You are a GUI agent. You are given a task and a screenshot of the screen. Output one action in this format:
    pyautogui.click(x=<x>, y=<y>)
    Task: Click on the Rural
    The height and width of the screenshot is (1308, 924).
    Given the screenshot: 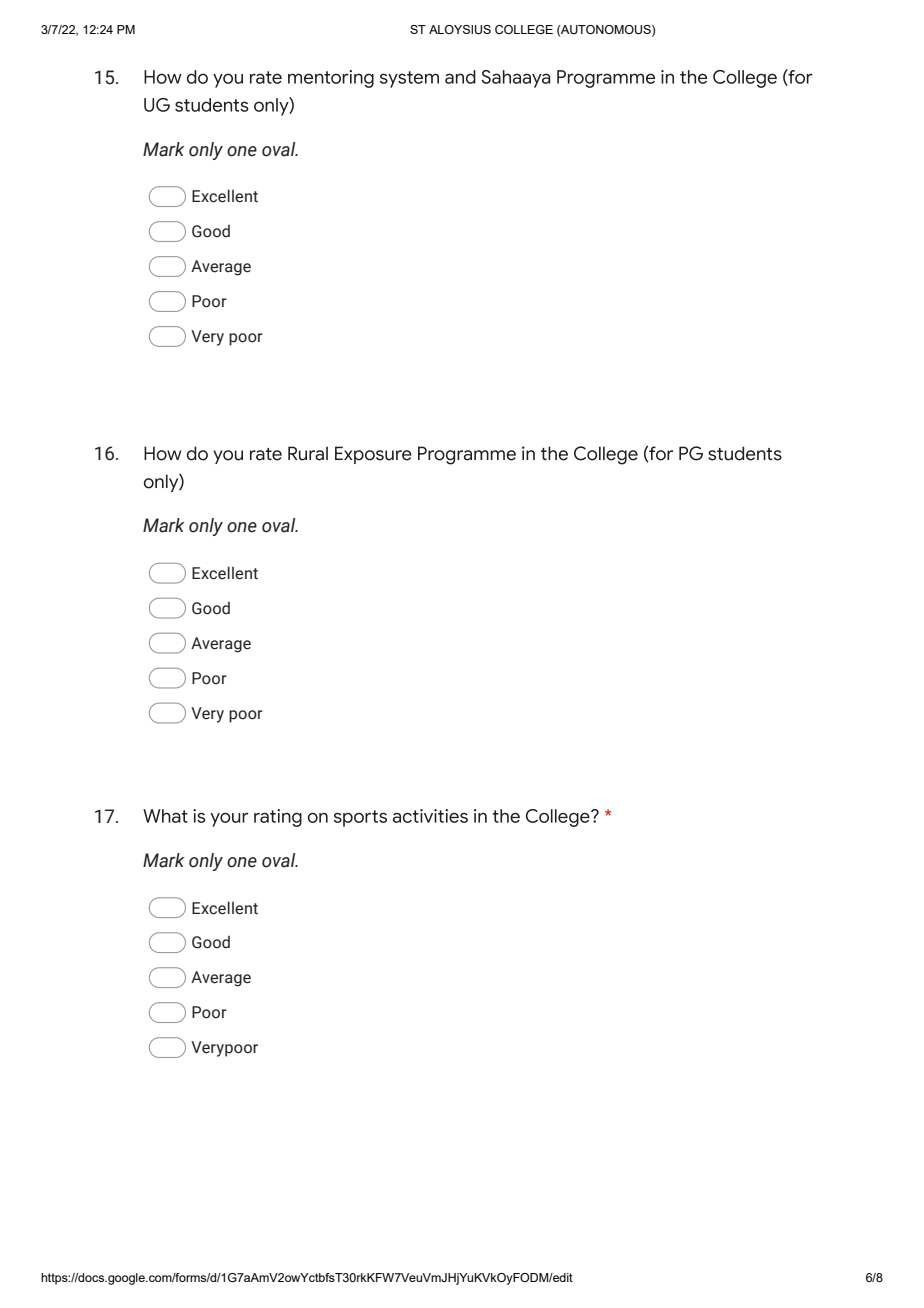 What is the action you would take?
    pyautogui.click(x=308, y=453)
